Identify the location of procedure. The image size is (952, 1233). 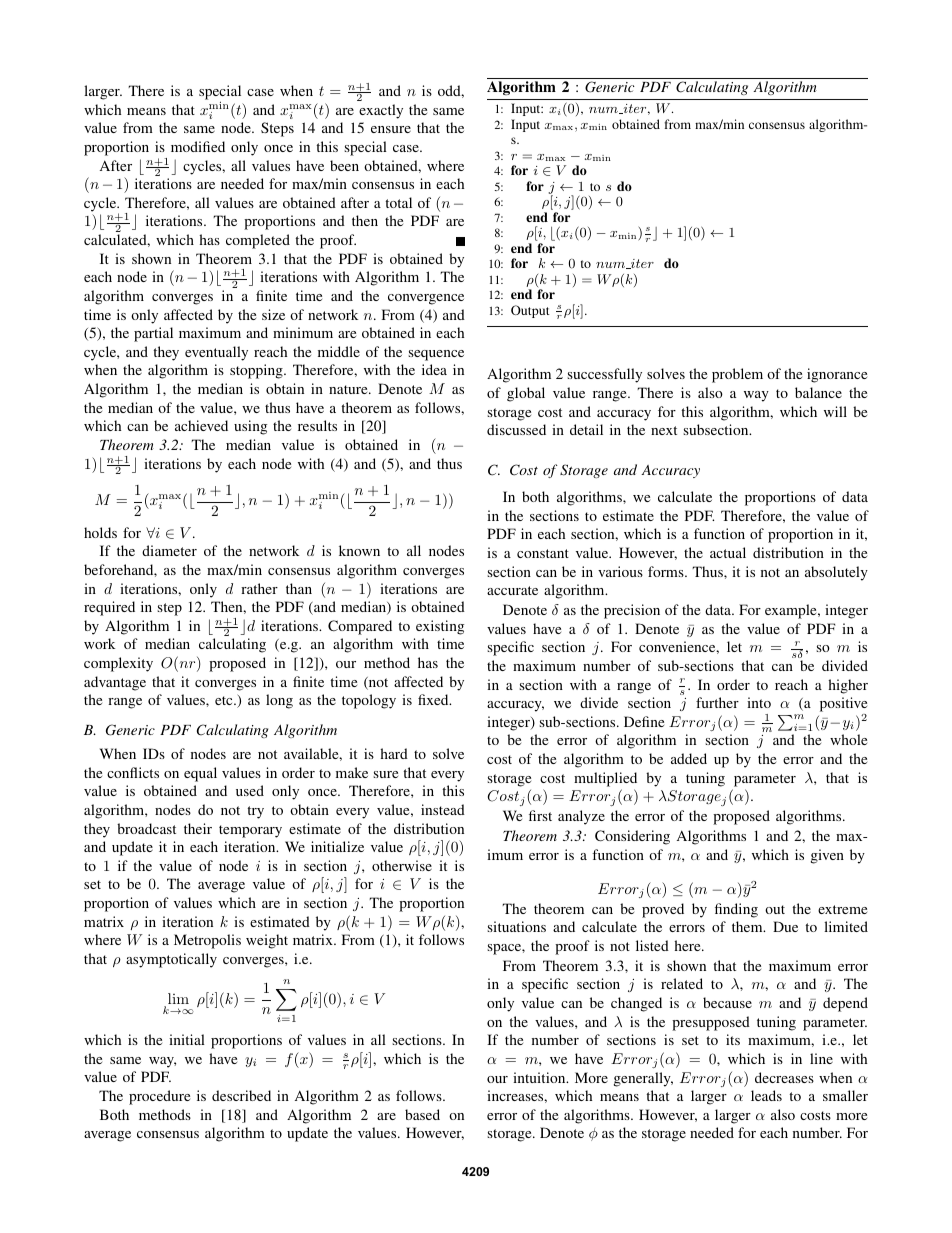
(159, 1097).
